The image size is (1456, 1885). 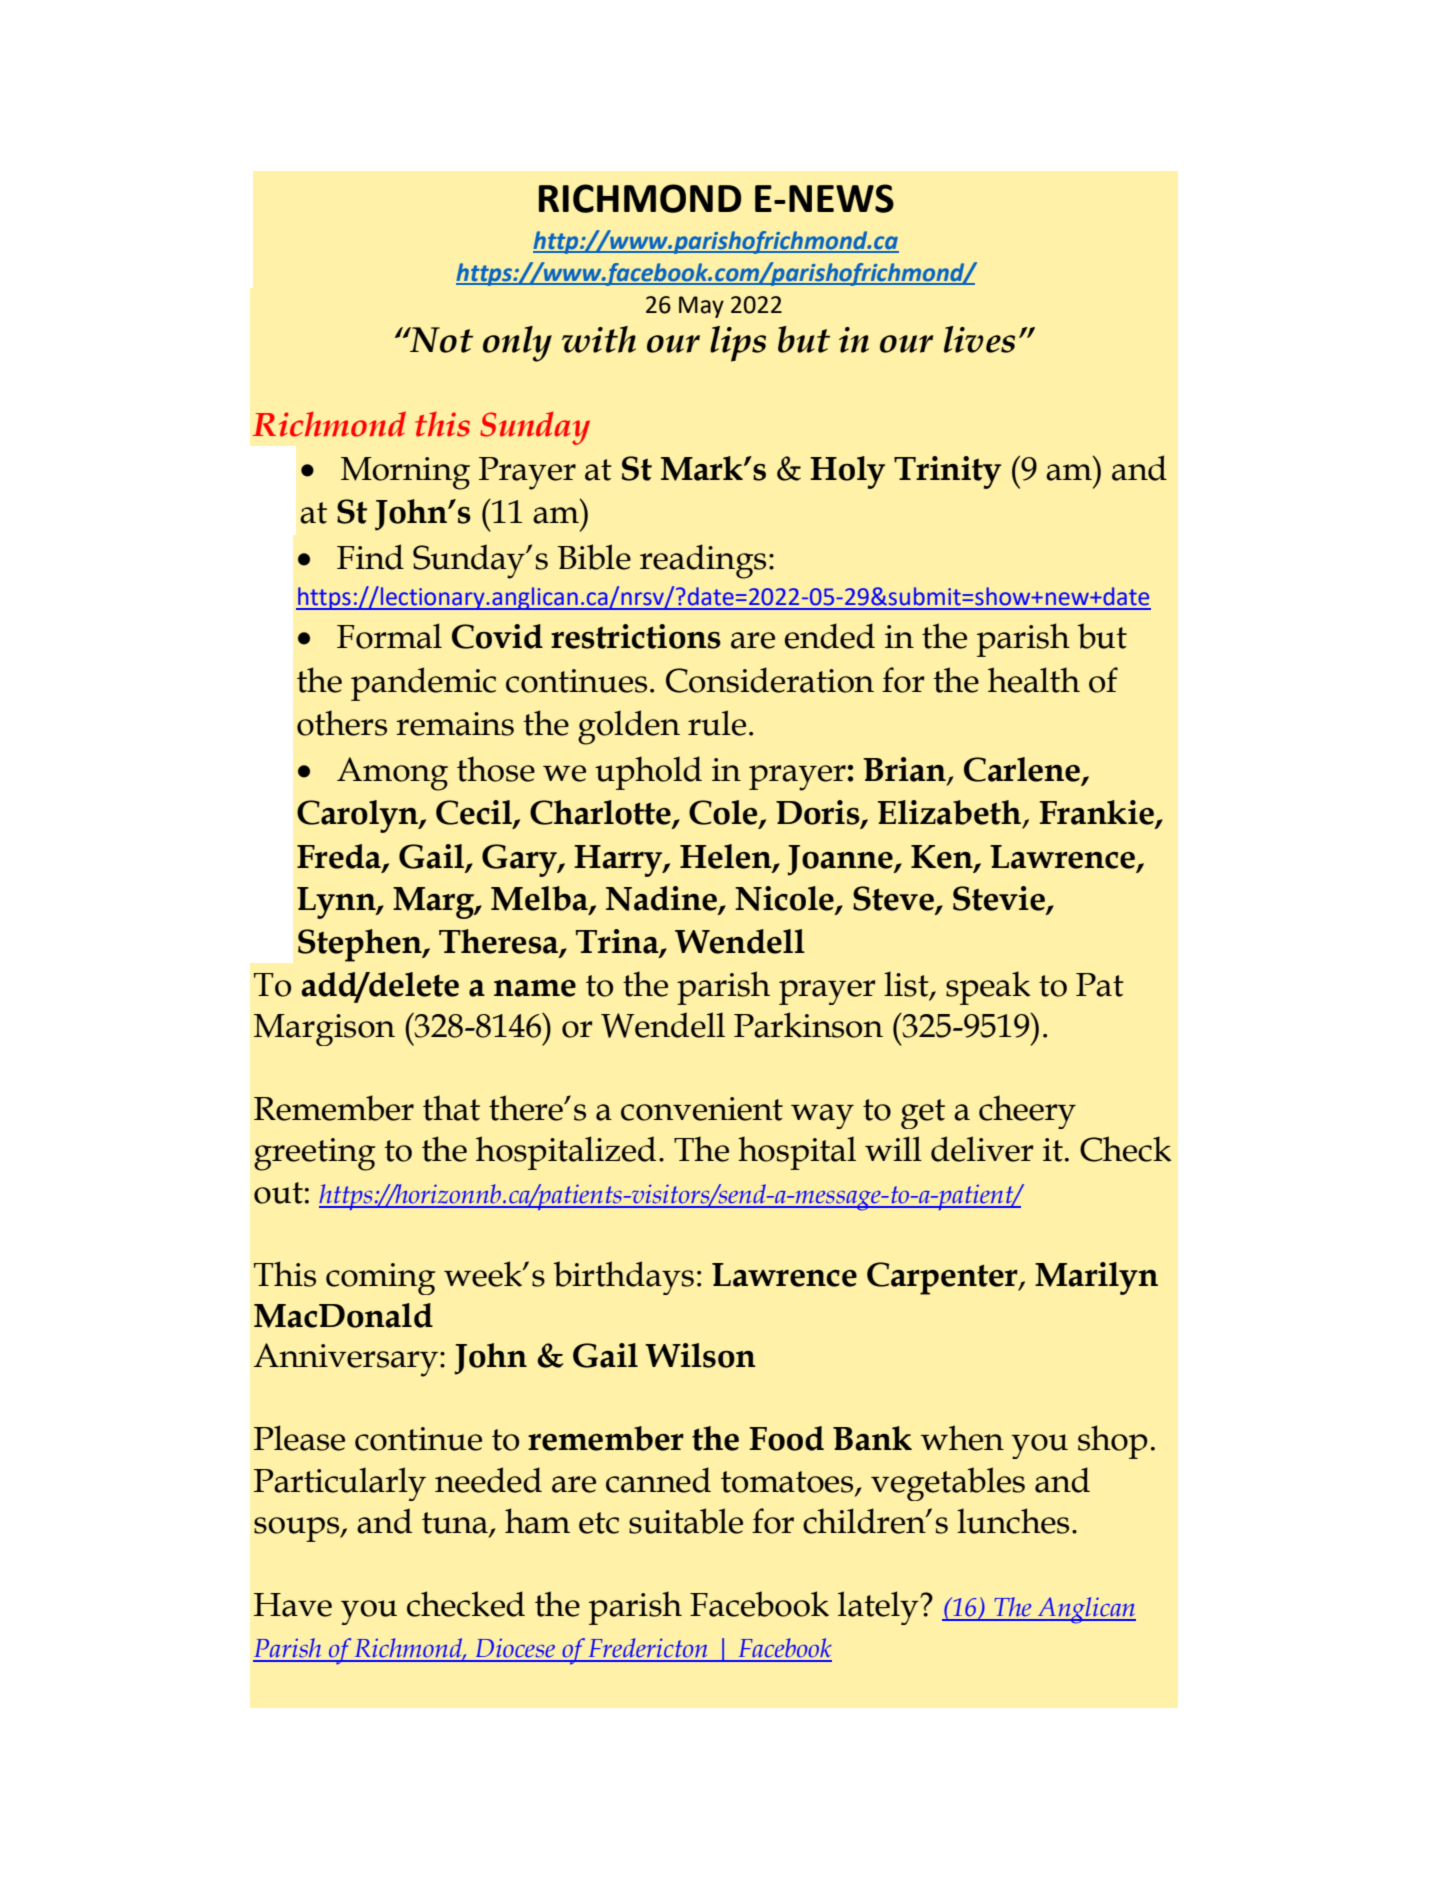 I want to click on lunches, so click(x=1013, y=1521).
